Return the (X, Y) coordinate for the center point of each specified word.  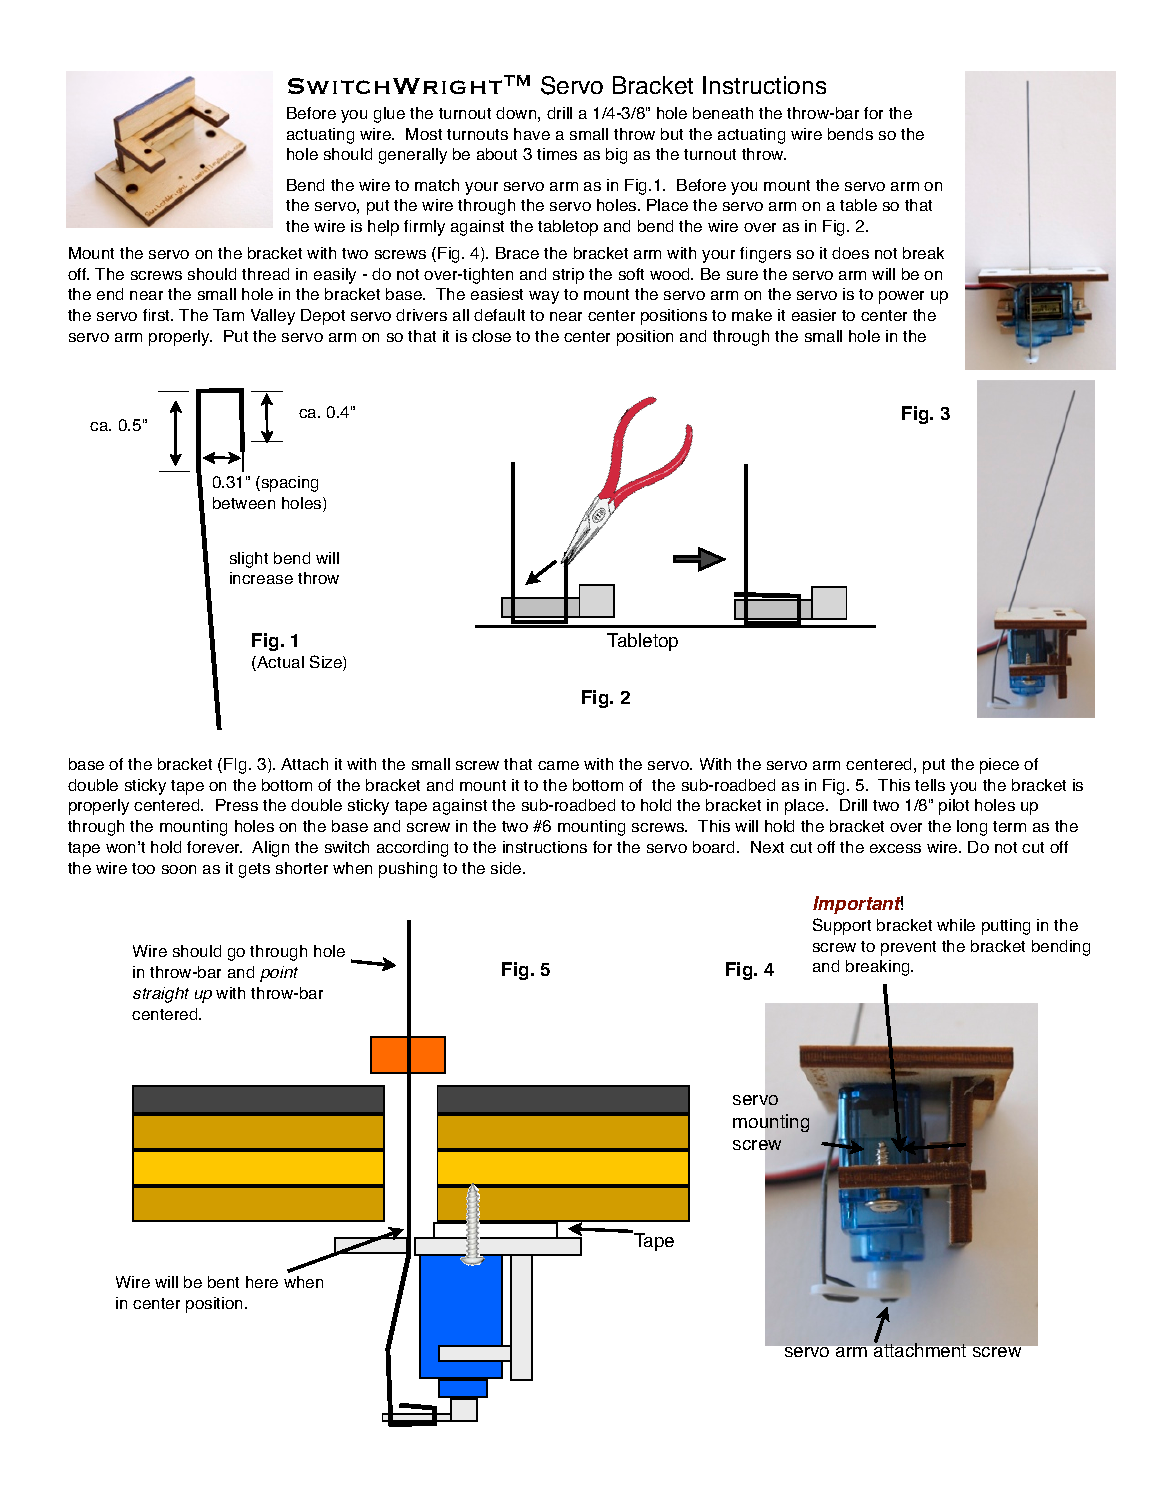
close (491, 336)
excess (895, 848)
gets (254, 870)
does (850, 253)
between (244, 503)
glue (389, 115)
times (557, 154)
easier (814, 315)
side (507, 868)
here (262, 1282)
